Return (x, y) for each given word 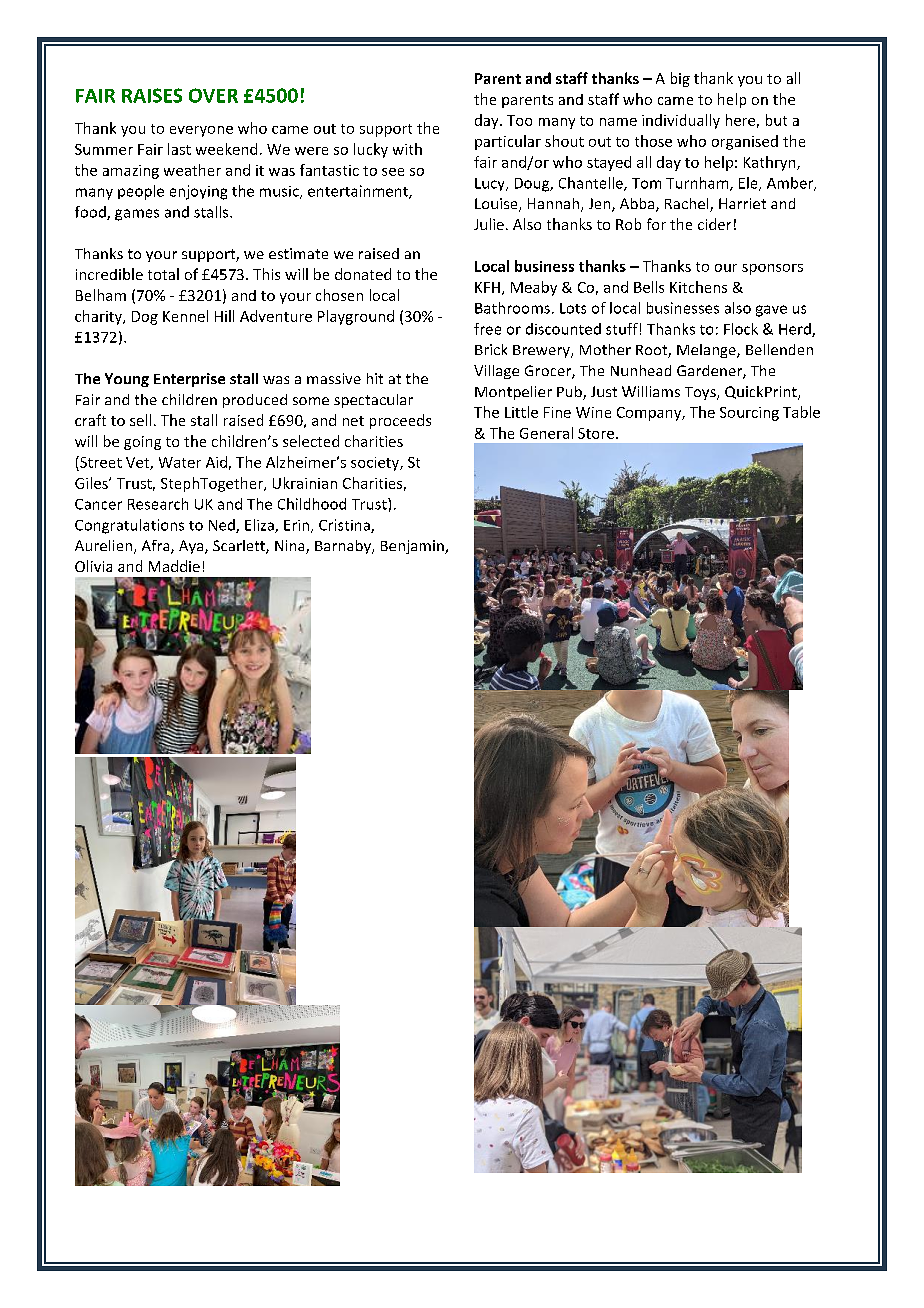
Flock (741, 329)
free (487, 329)
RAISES (152, 95)
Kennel (185, 316)
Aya (192, 547)
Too (519, 120)
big (680, 79)
